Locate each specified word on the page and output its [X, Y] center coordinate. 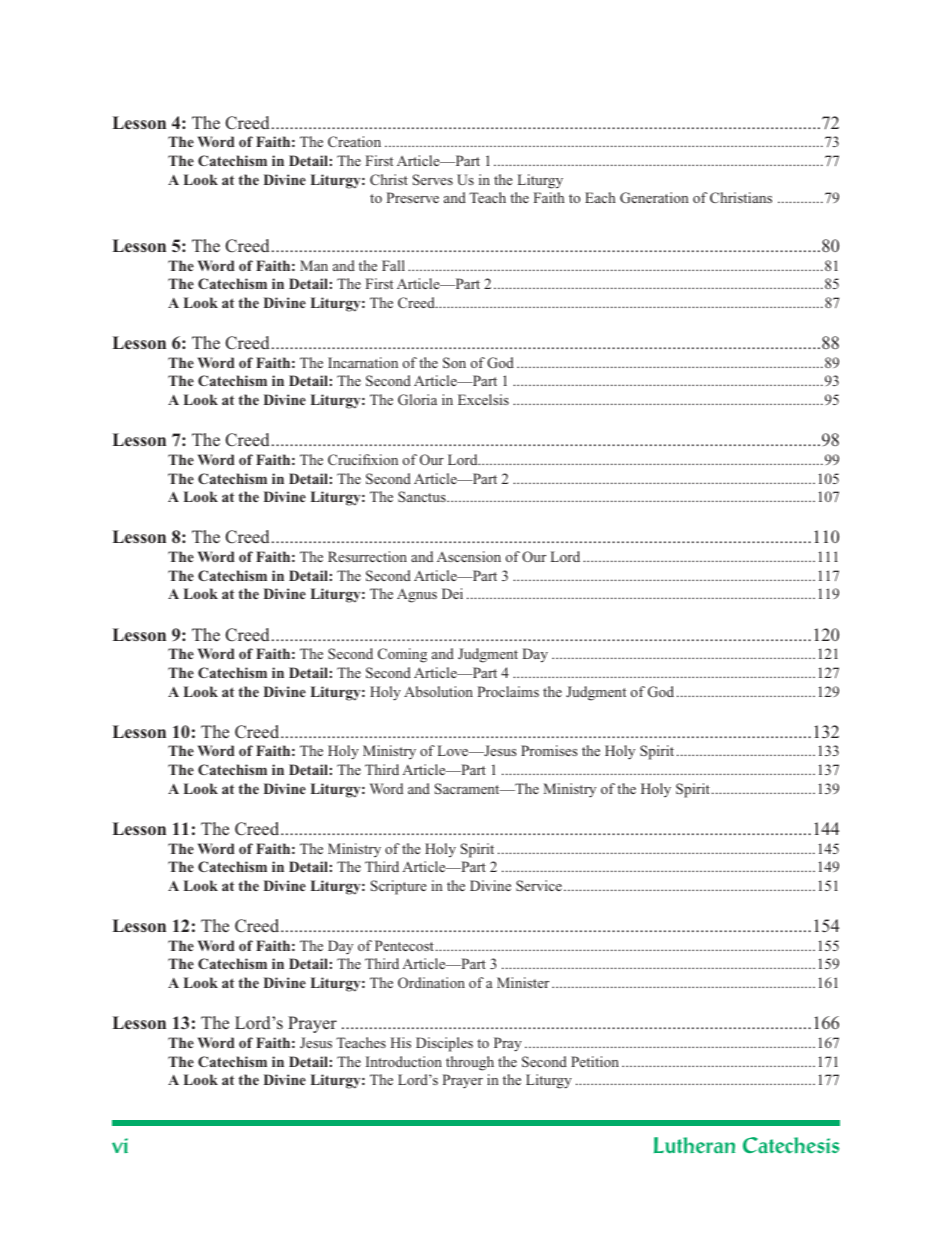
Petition [595, 1061]
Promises [549, 750]
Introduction [404, 1061]
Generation [654, 197]
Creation [354, 141]
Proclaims [508, 691]
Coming [402, 655]
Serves [433, 179]
